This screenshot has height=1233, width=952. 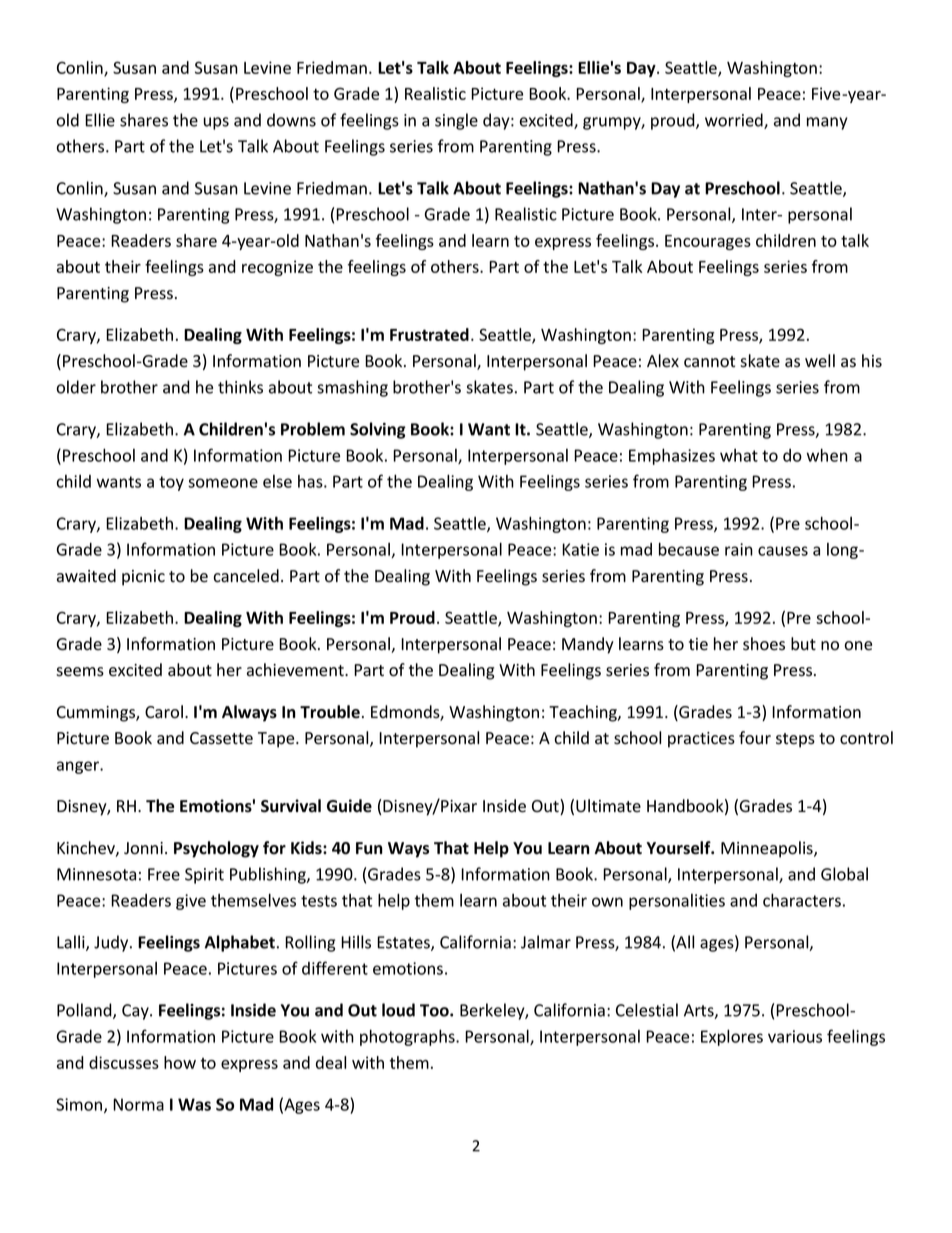 What do you see at coordinates (378, 430) in the screenshot?
I see `Solving` at bounding box center [378, 430].
